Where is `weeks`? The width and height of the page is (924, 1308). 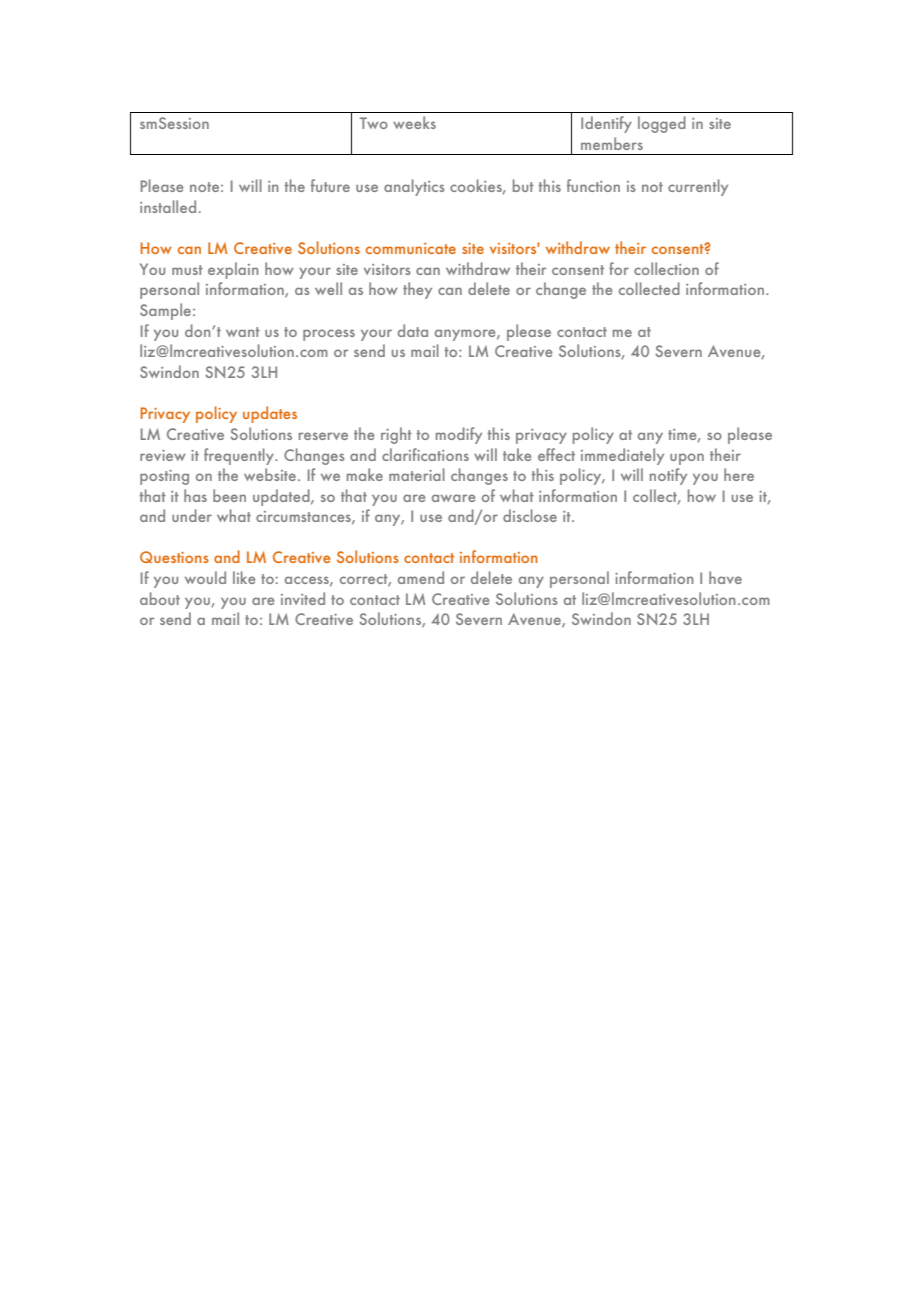 weeks is located at coordinates (414, 122).
